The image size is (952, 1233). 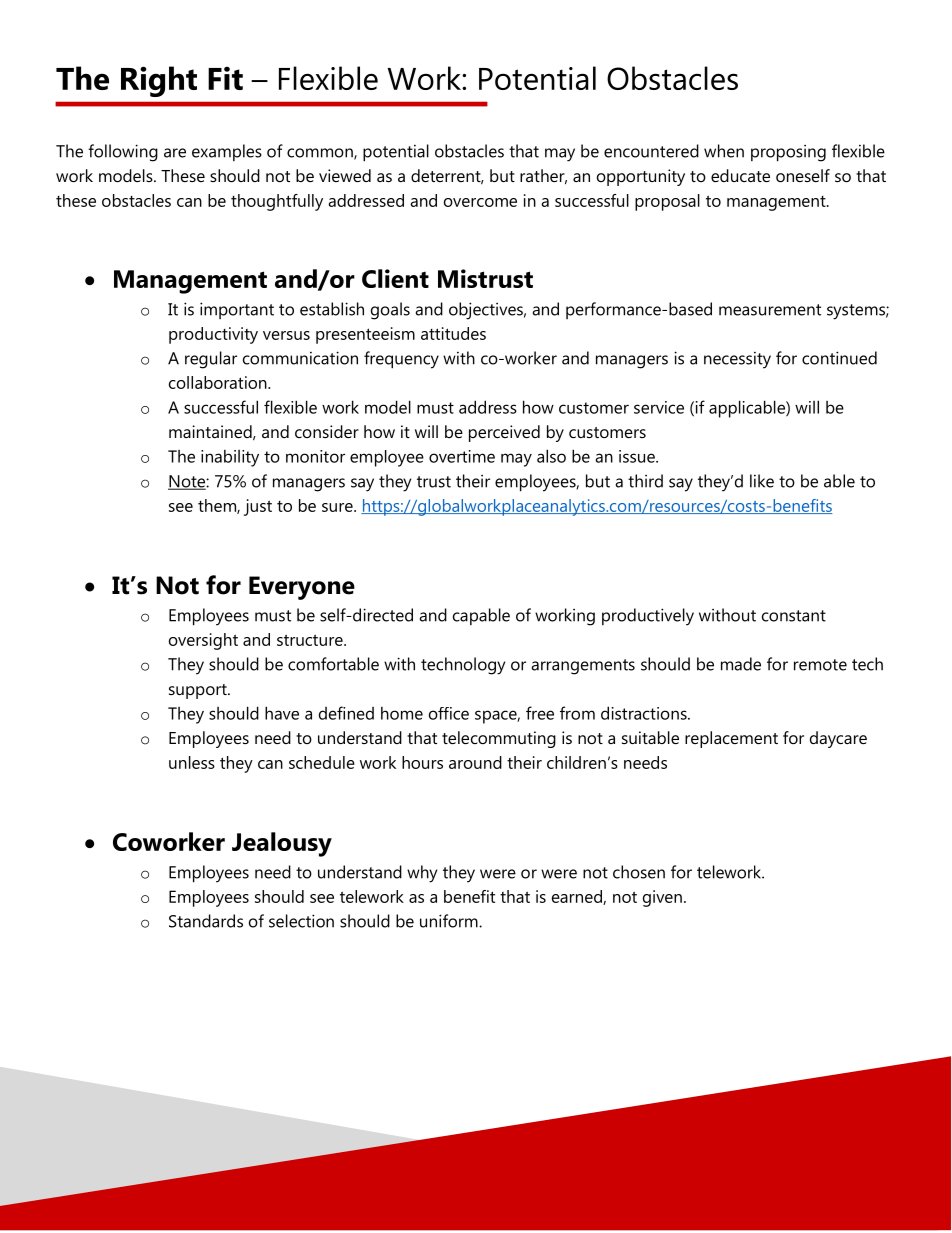 What do you see at coordinates (480, 202) in the screenshot?
I see `overcome` at bounding box center [480, 202].
